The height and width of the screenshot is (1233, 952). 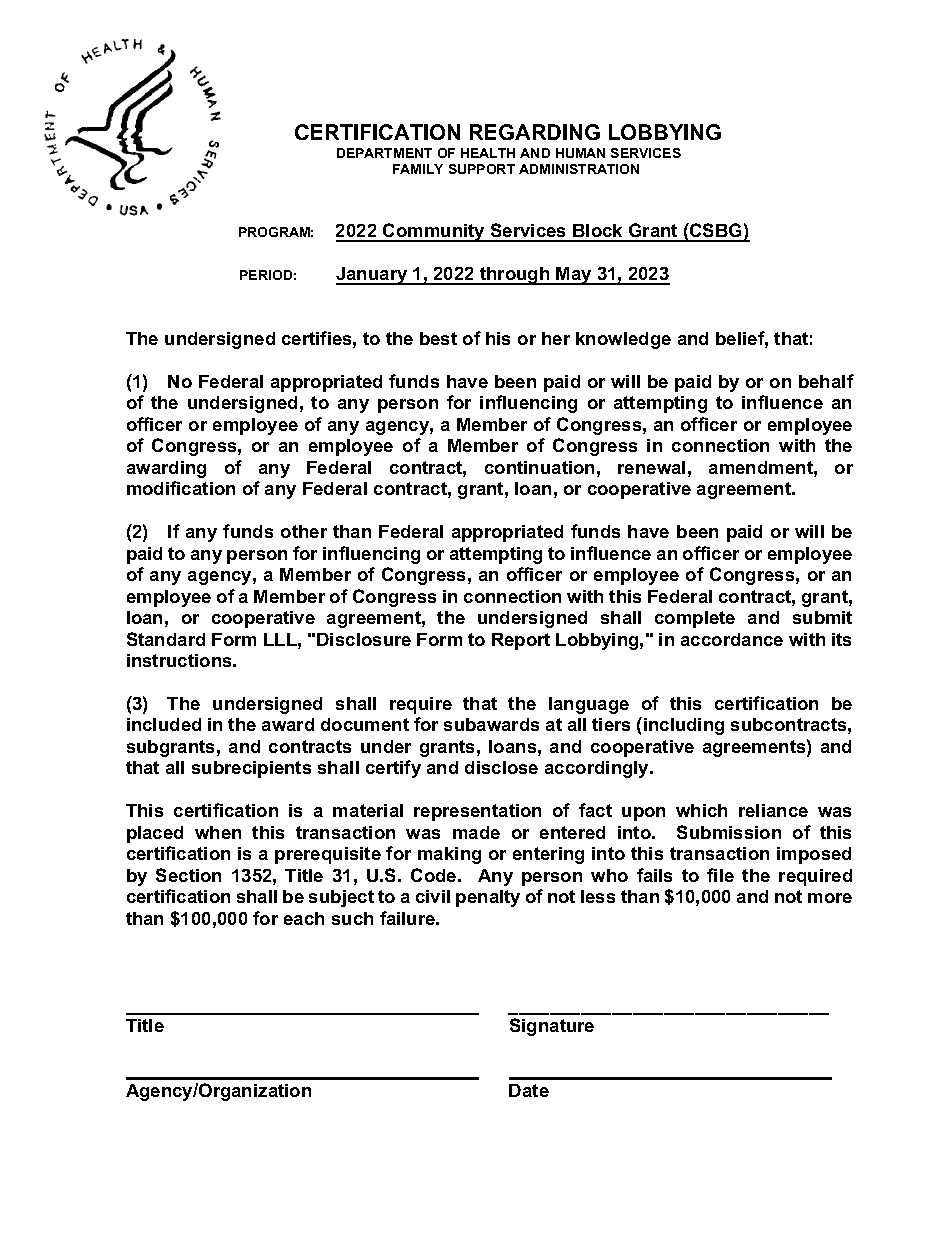 What do you see at coordinates (729, 832) in the screenshot?
I see `Submission` at bounding box center [729, 832].
